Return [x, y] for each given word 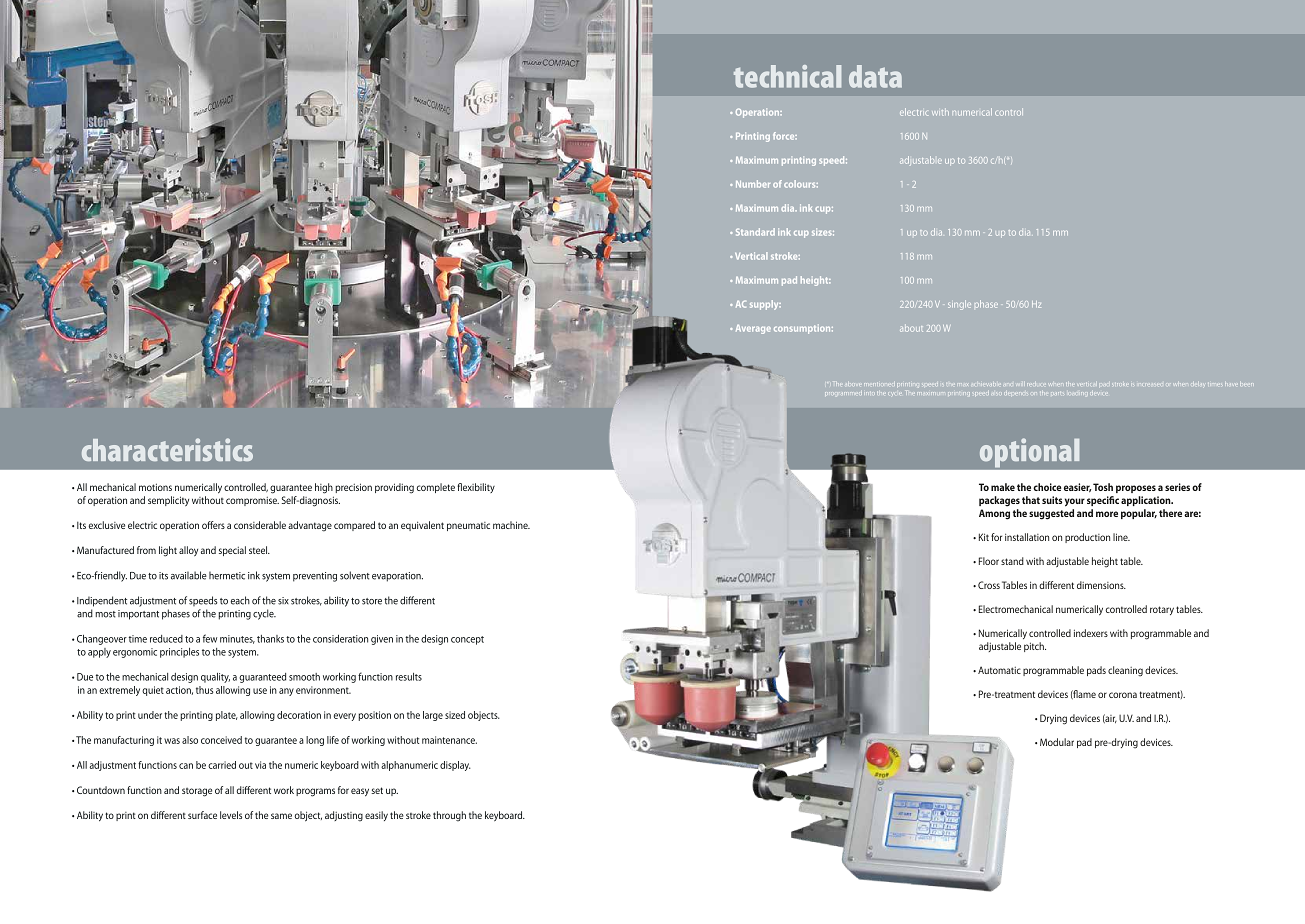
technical [787, 76]
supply [765, 305]
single [959, 305]
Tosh [1103, 487]
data [875, 76]
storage [197, 792]
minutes [237, 639]
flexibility [476, 488]
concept [467, 640]
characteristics [167, 449]
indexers [1091, 633]
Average [753, 329]
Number [753, 184]
